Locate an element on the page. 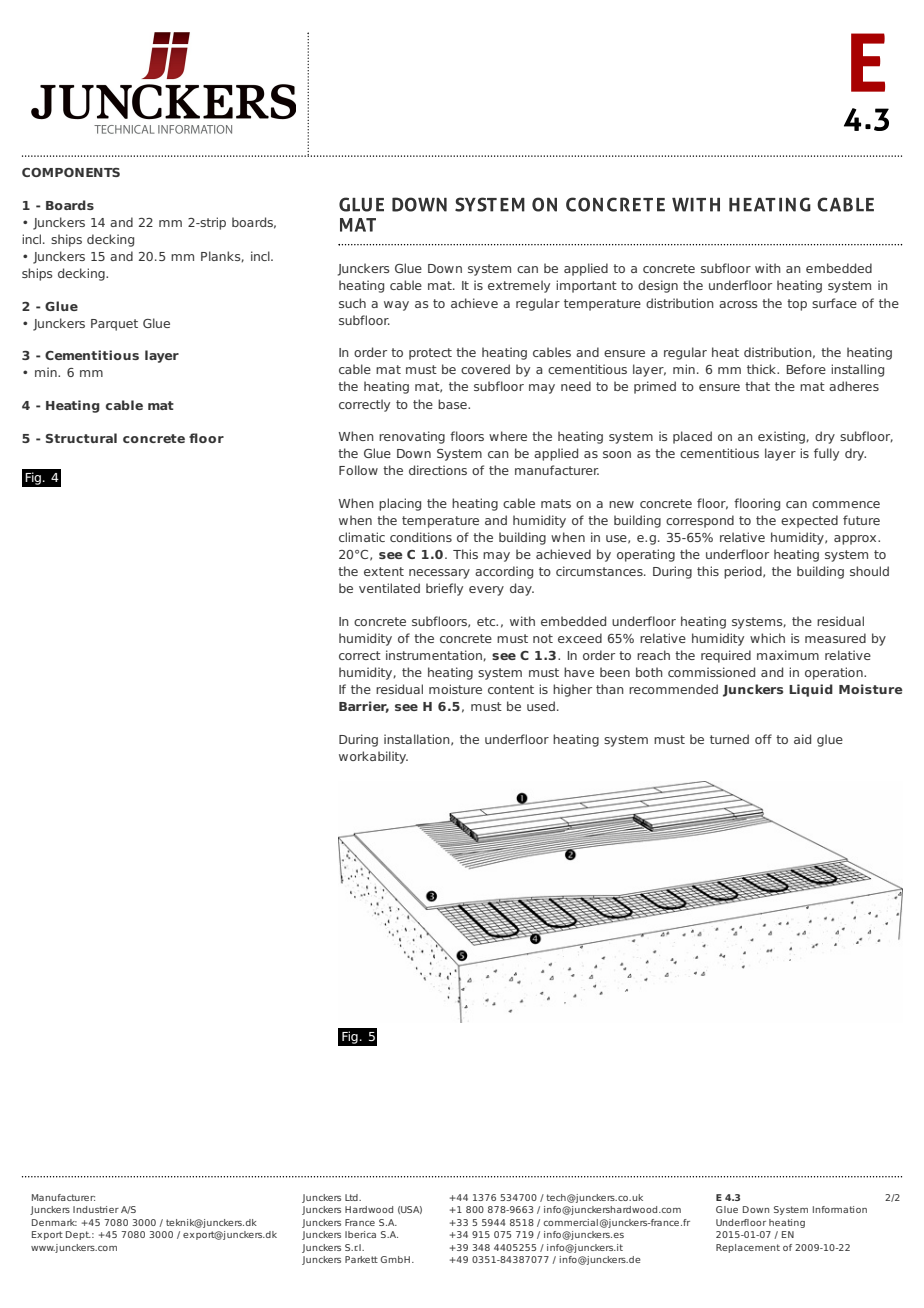 The width and height of the document is (924, 1308). Ltd is located at coordinates (352, 1197).
